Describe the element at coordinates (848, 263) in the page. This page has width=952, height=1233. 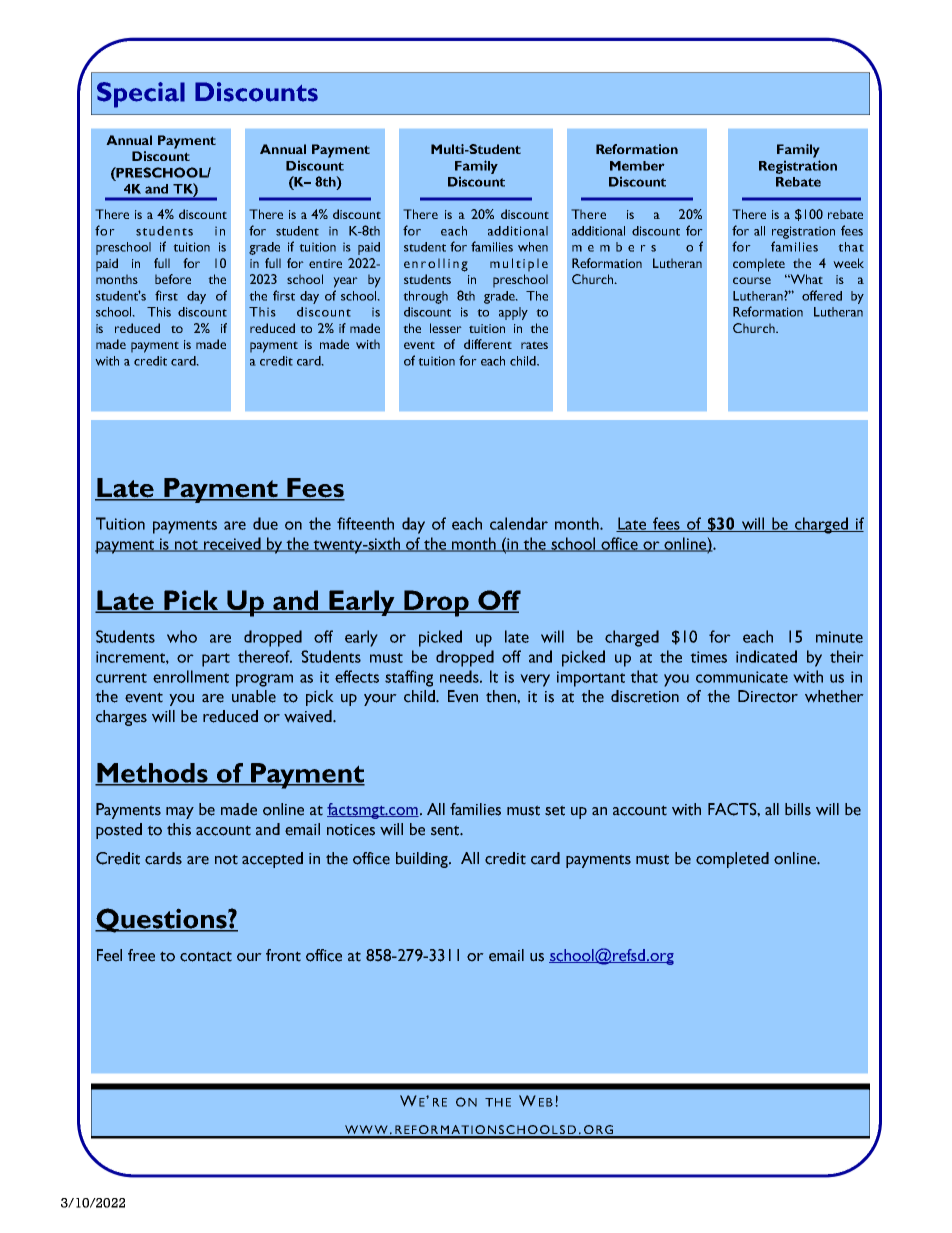
I see `week` at that location.
